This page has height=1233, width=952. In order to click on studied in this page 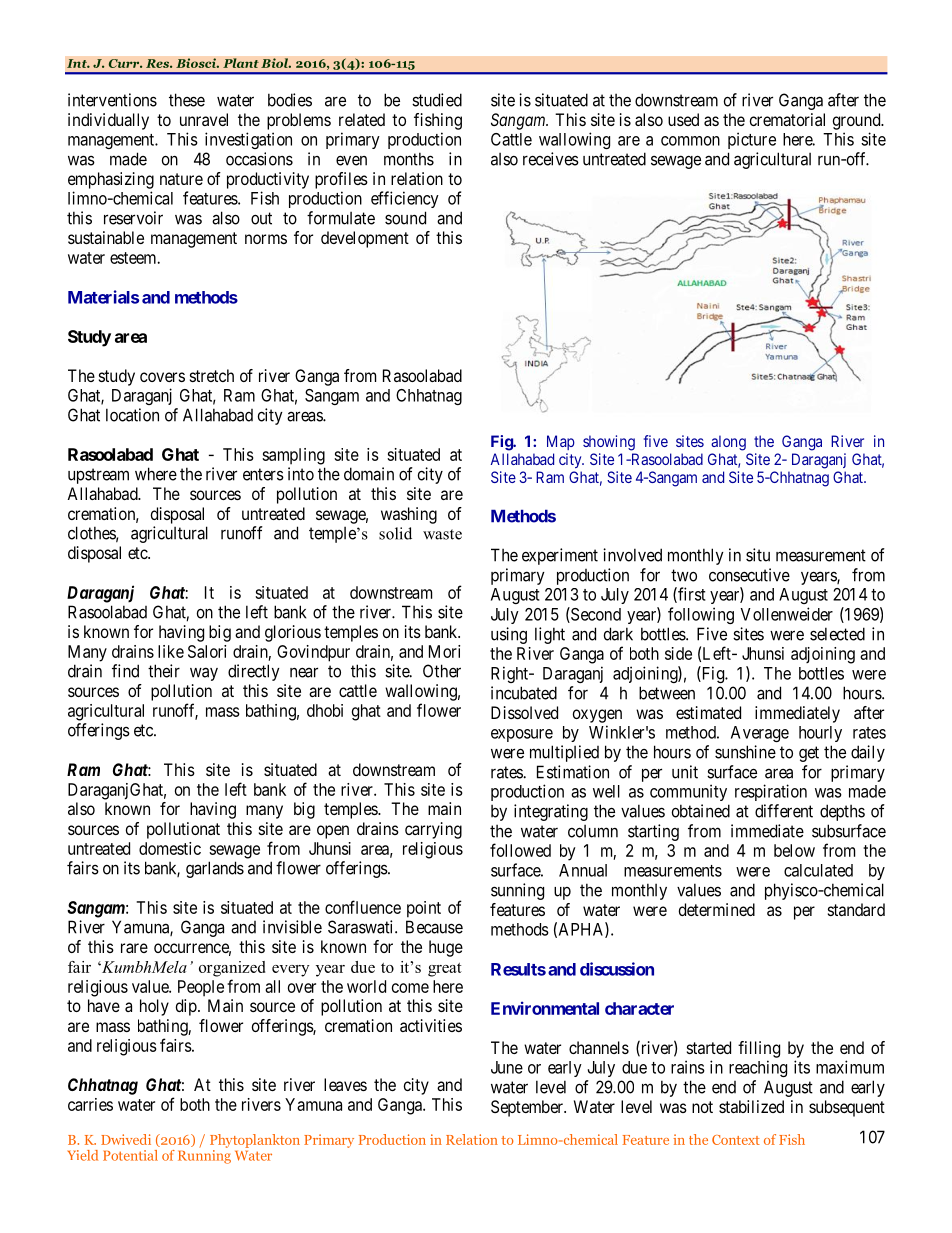, I will do `click(437, 100)`.
